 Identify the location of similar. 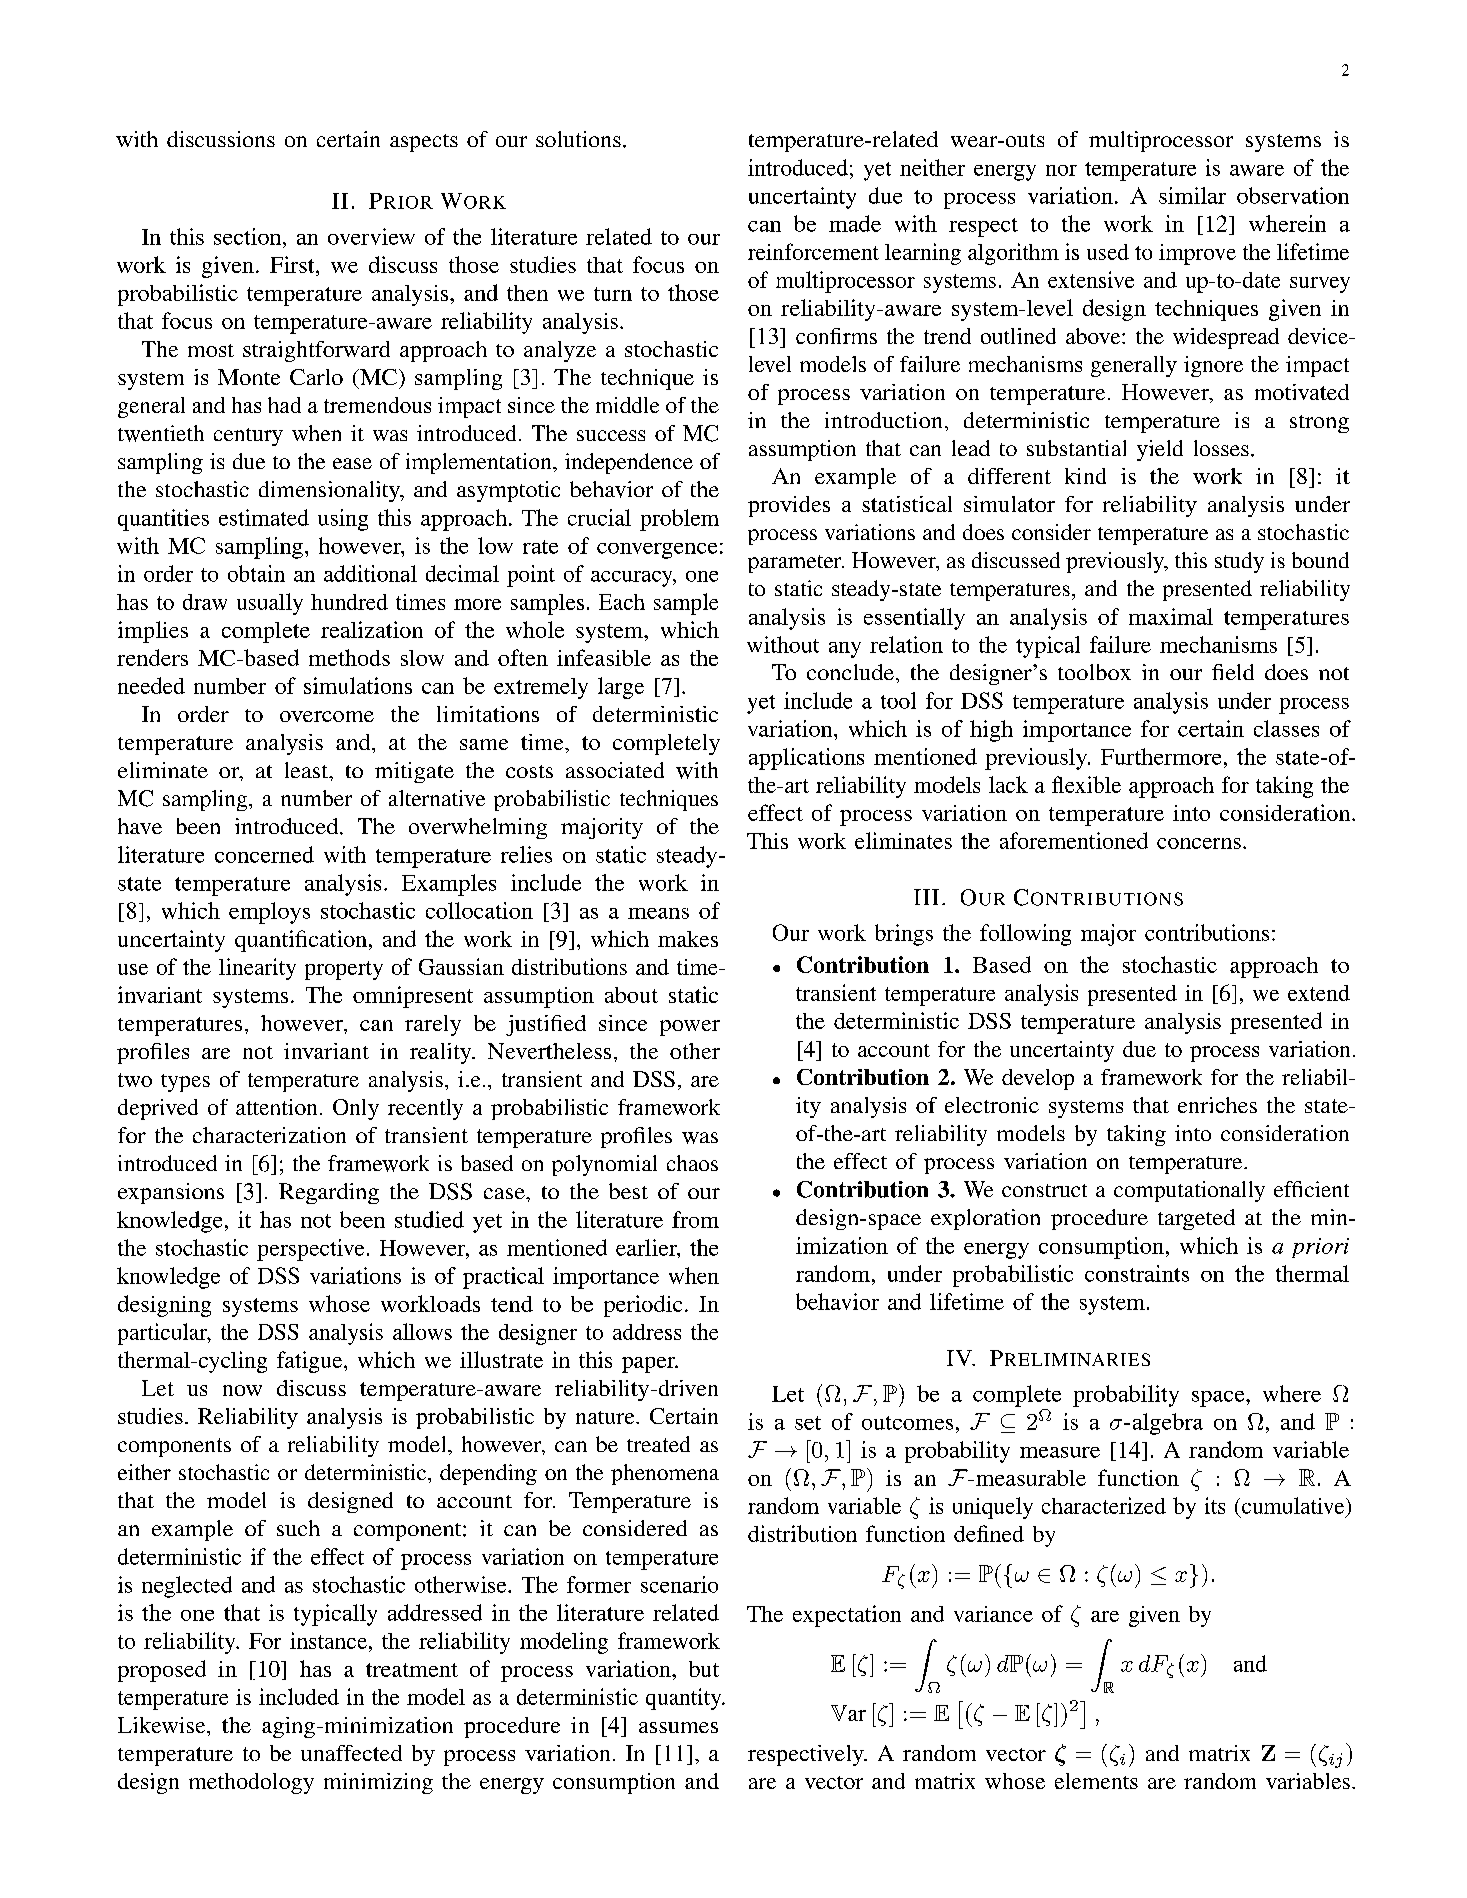
(1192, 195).
